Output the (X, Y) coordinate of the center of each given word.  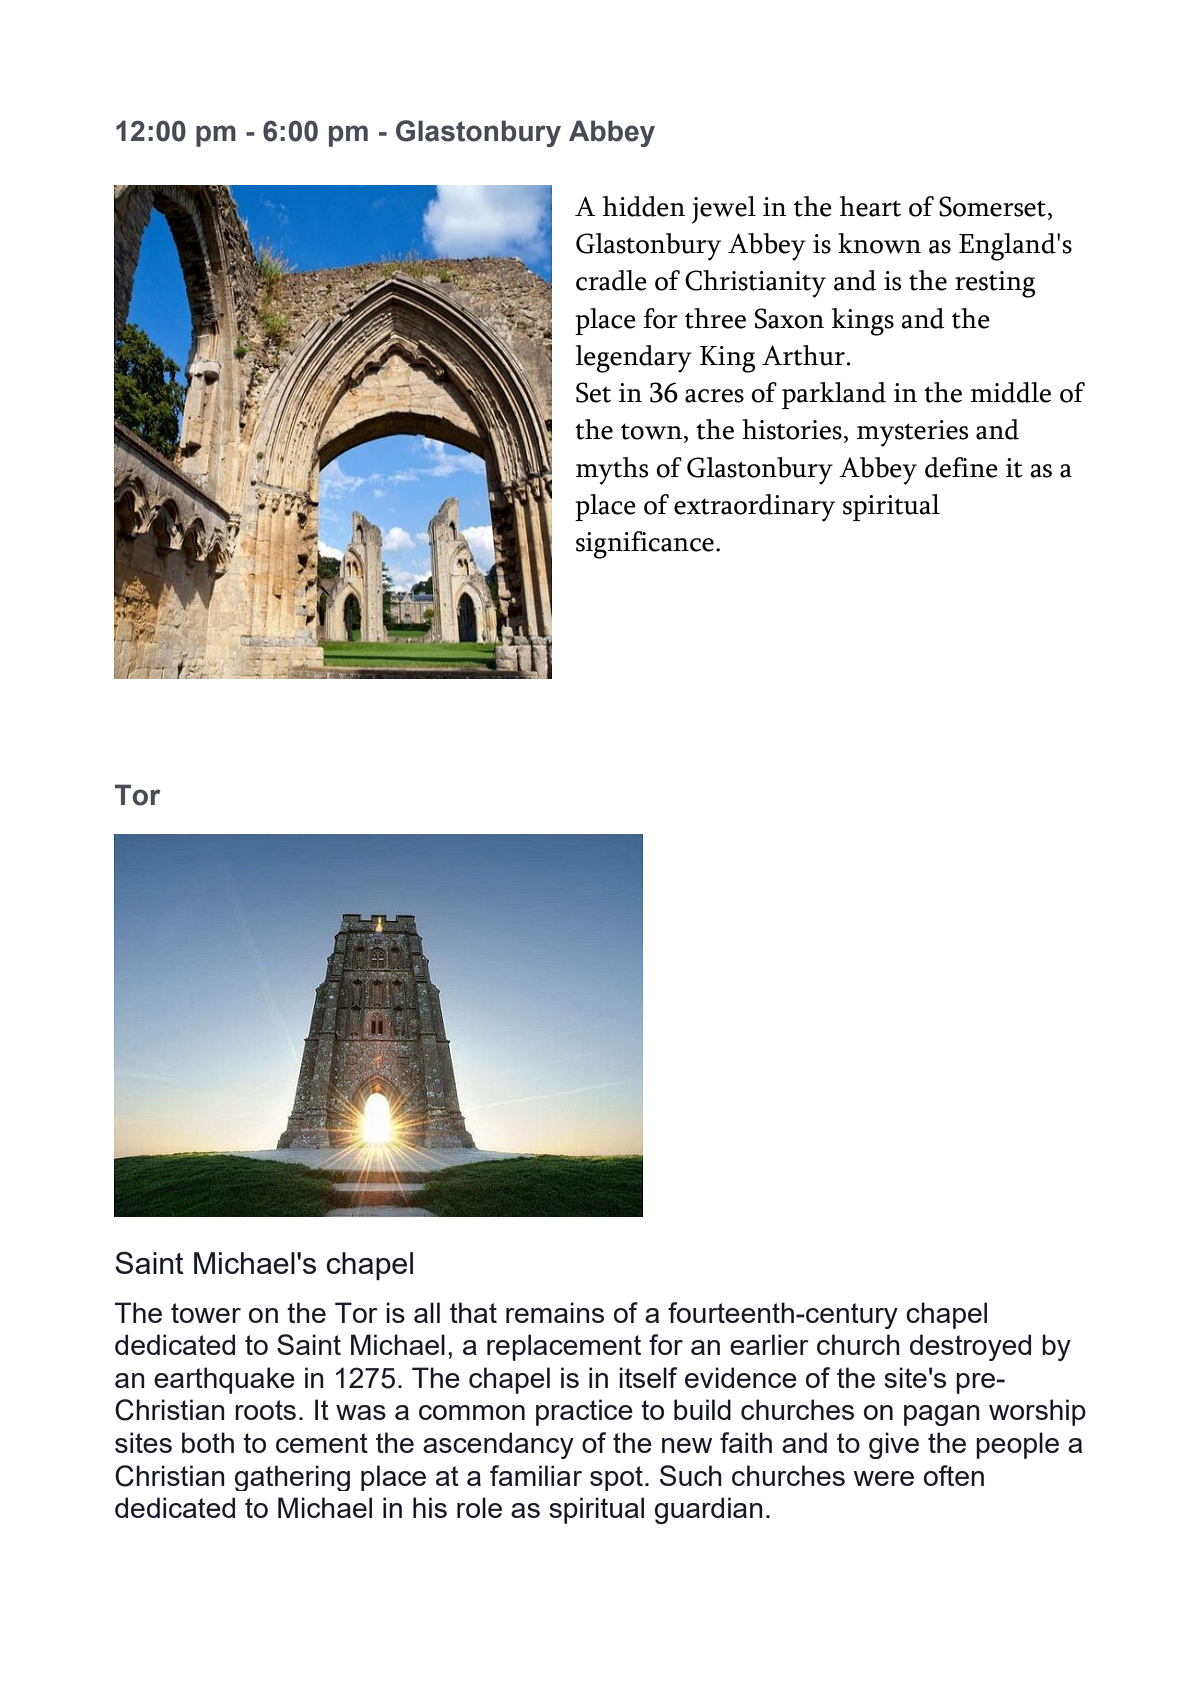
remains (555, 1312)
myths (612, 471)
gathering (292, 1478)
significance (645, 545)
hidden (644, 206)
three (715, 318)
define (961, 467)
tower (206, 1313)
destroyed (970, 1347)
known (879, 243)
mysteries (913, 433)
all (427, 1312)
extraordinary (754, 508)
